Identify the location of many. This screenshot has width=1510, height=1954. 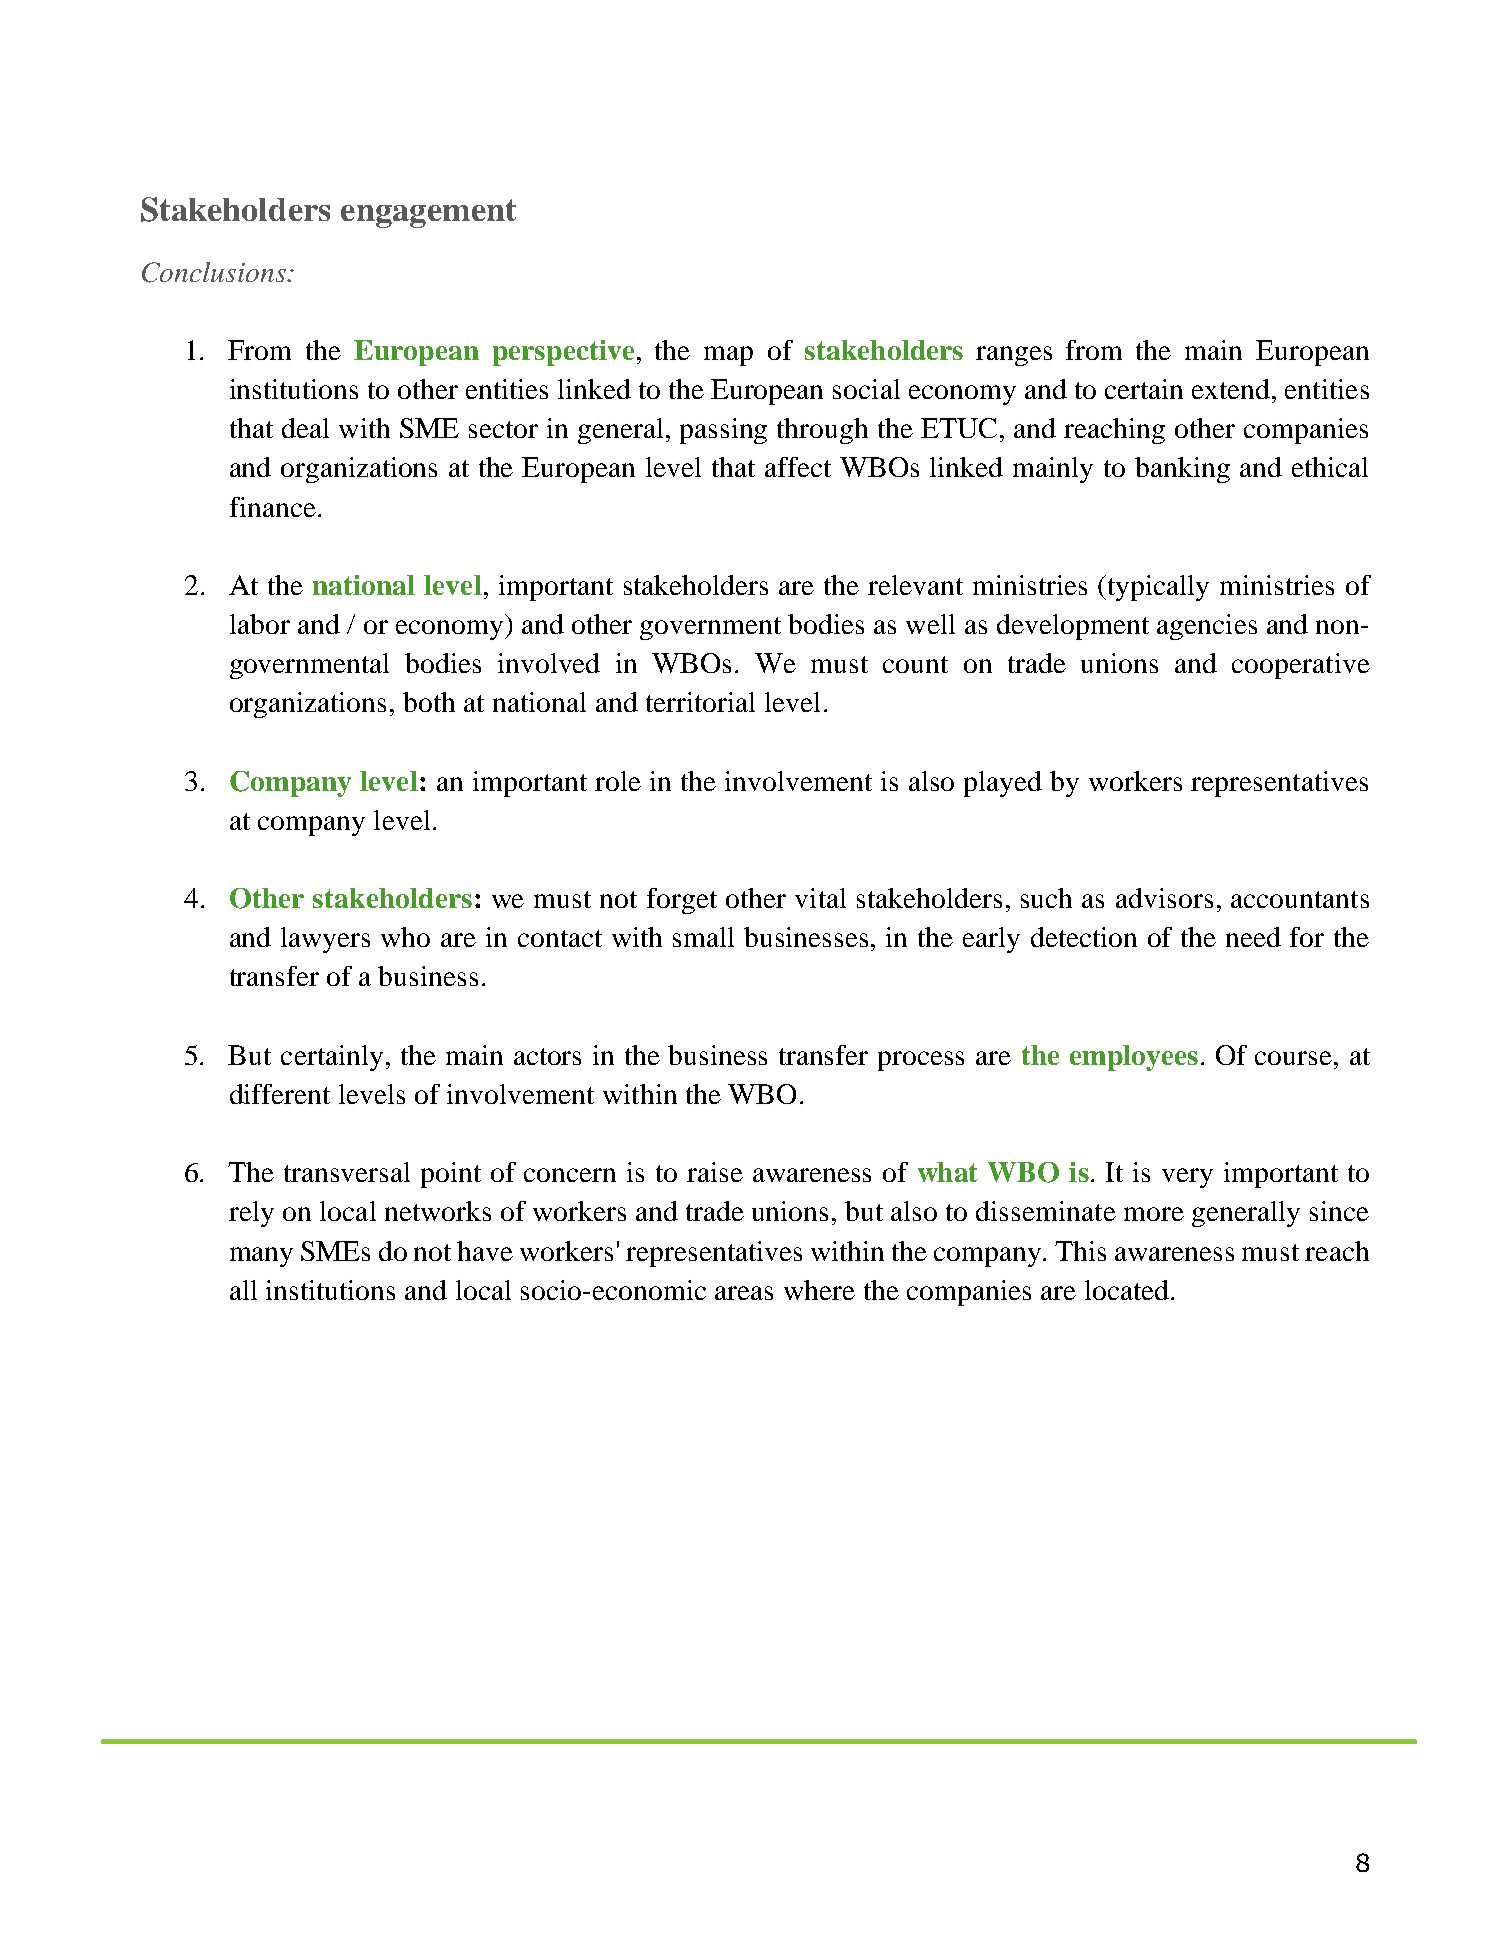
(261, 1257).
